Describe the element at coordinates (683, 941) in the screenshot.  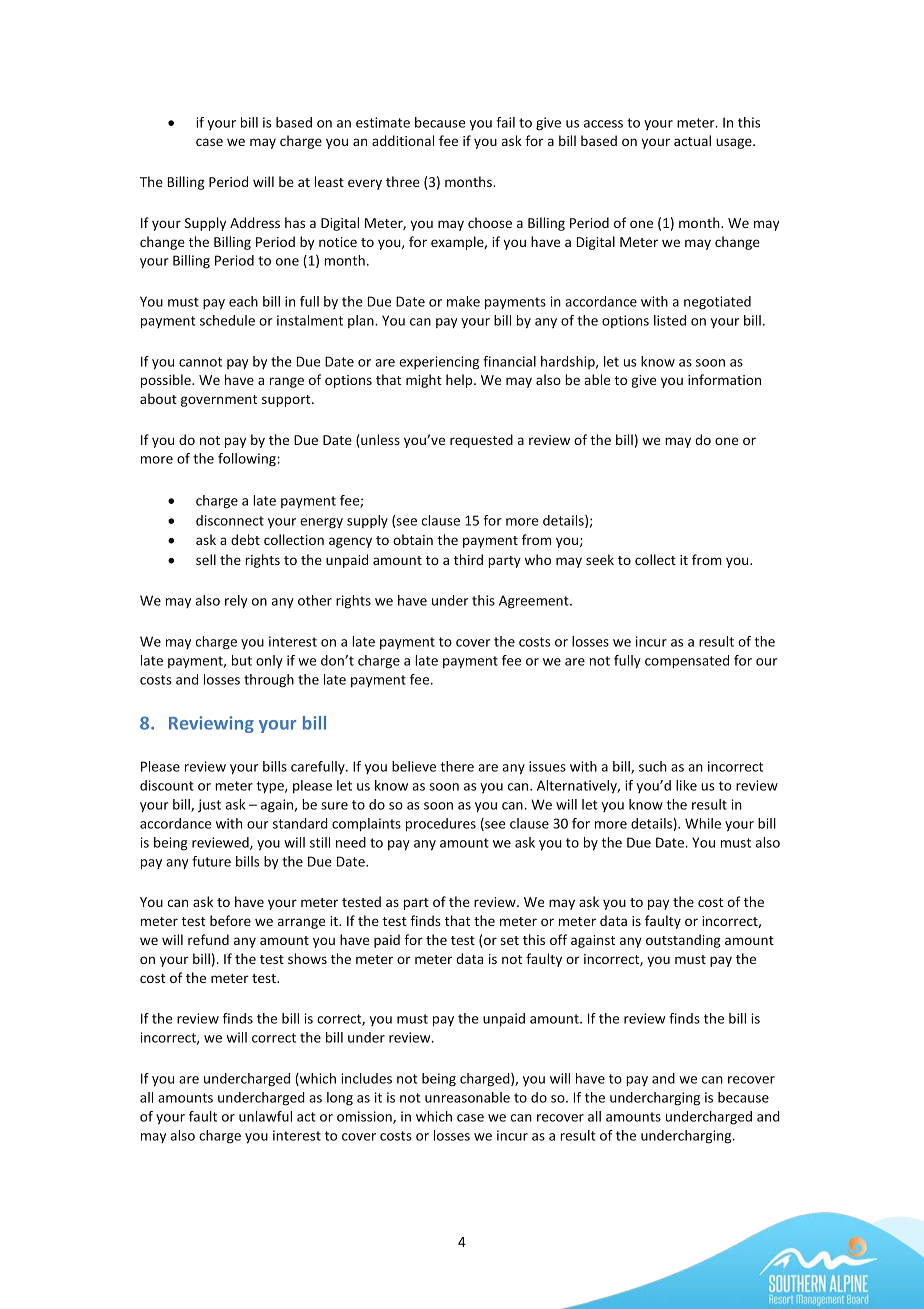
I see `outstanding` at that location.
